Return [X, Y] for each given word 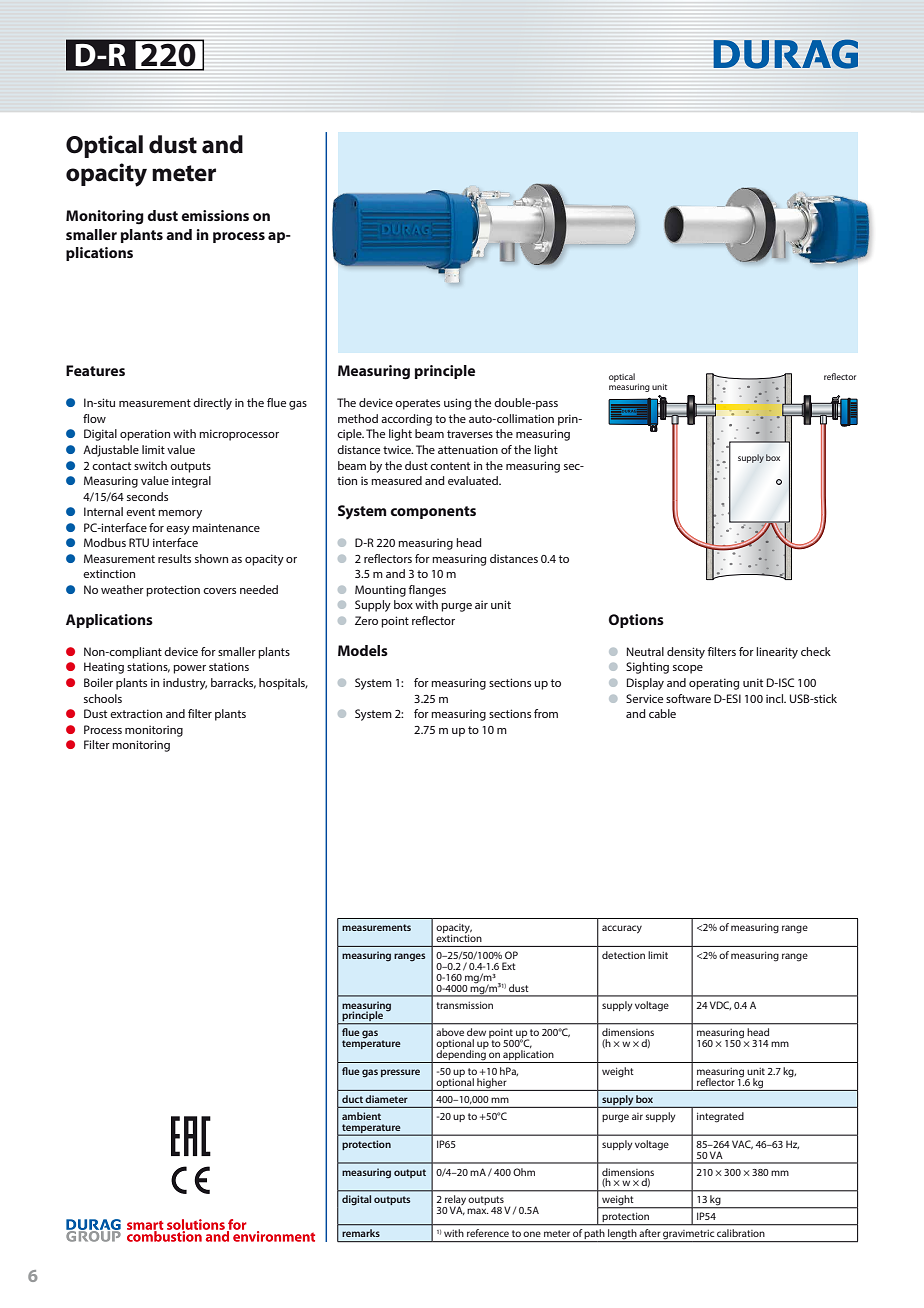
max [478, 1211]
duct [352, 1099]
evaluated [474, 480]
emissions [215, 215]
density [686, 653]
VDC [720, 1005]
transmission [464, 1005]
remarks [361, 1233]
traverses [470, 434]
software [688, 698]
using [457, 404]
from [546, 713]
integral [191, 482]
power [189, 669]
